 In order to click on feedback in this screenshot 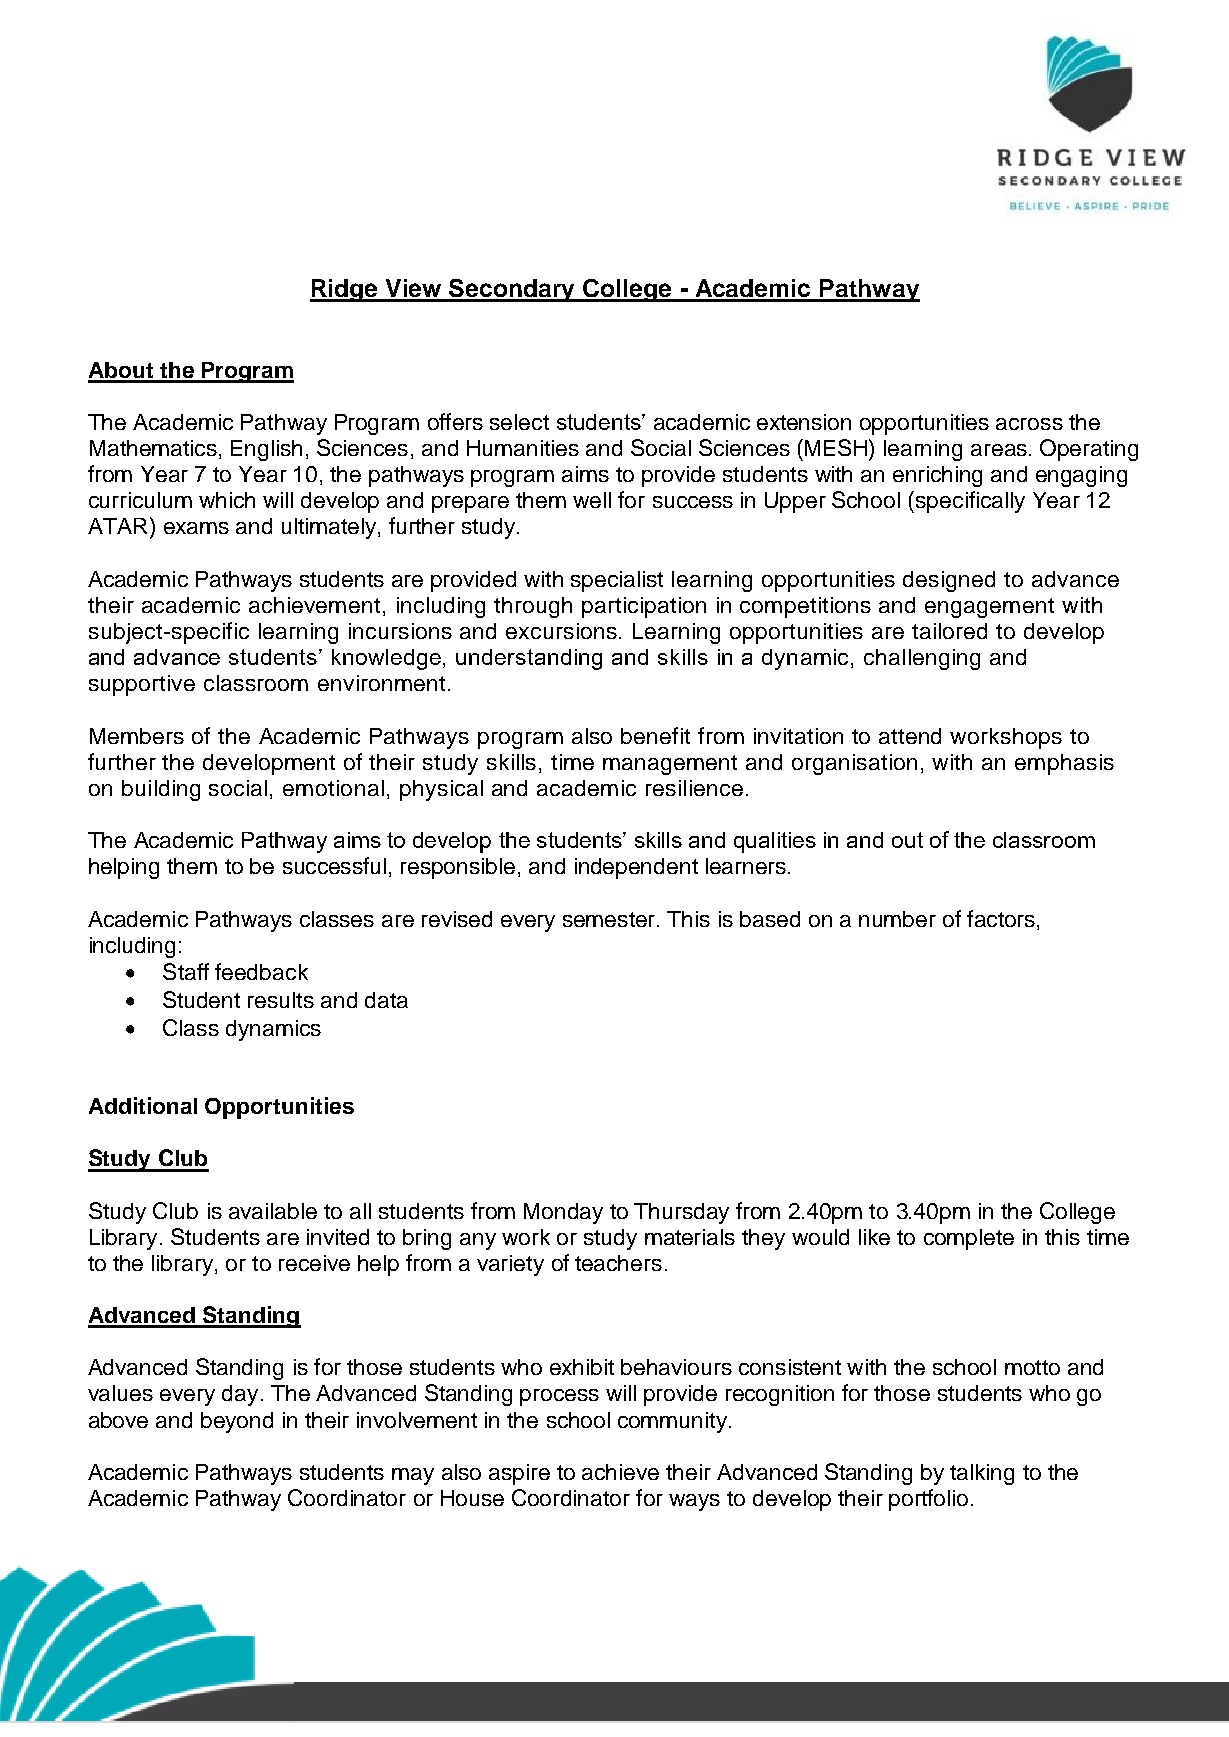, I will do `click(261, 971)`.
